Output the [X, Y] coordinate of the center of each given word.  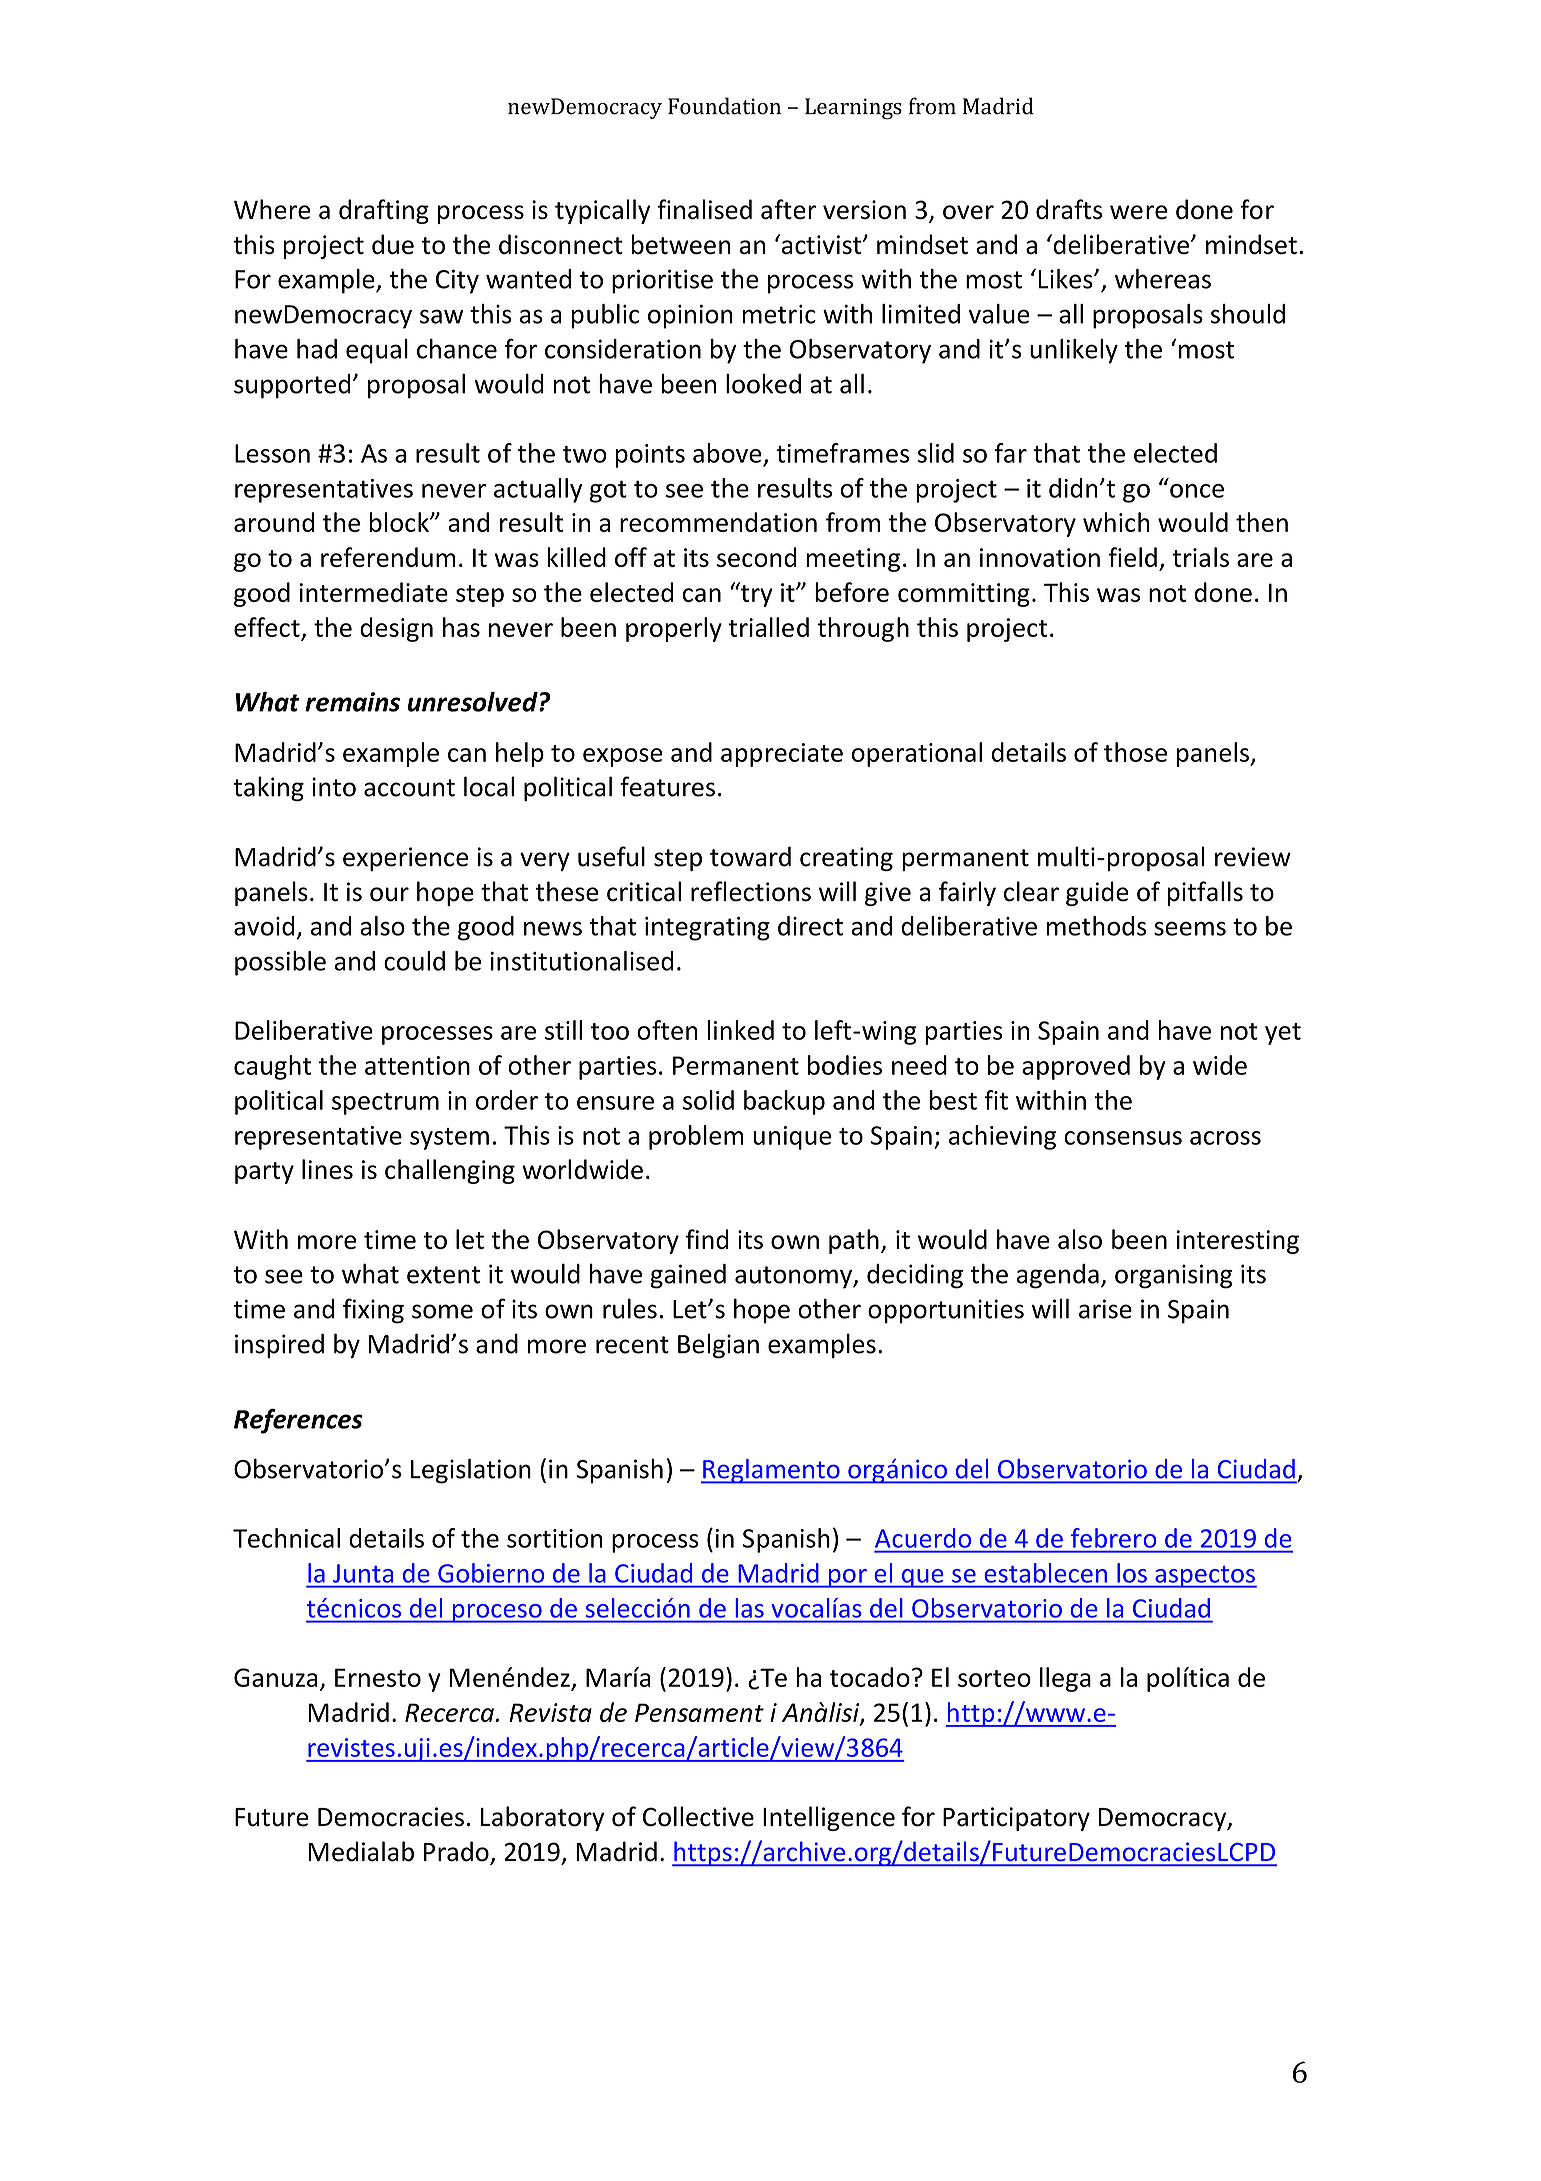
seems [1190, 928]
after [788, 209]
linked [740, 1030]
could [414, 961]
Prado [457, 1852]
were [1138, 212]
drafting [384, 211]
